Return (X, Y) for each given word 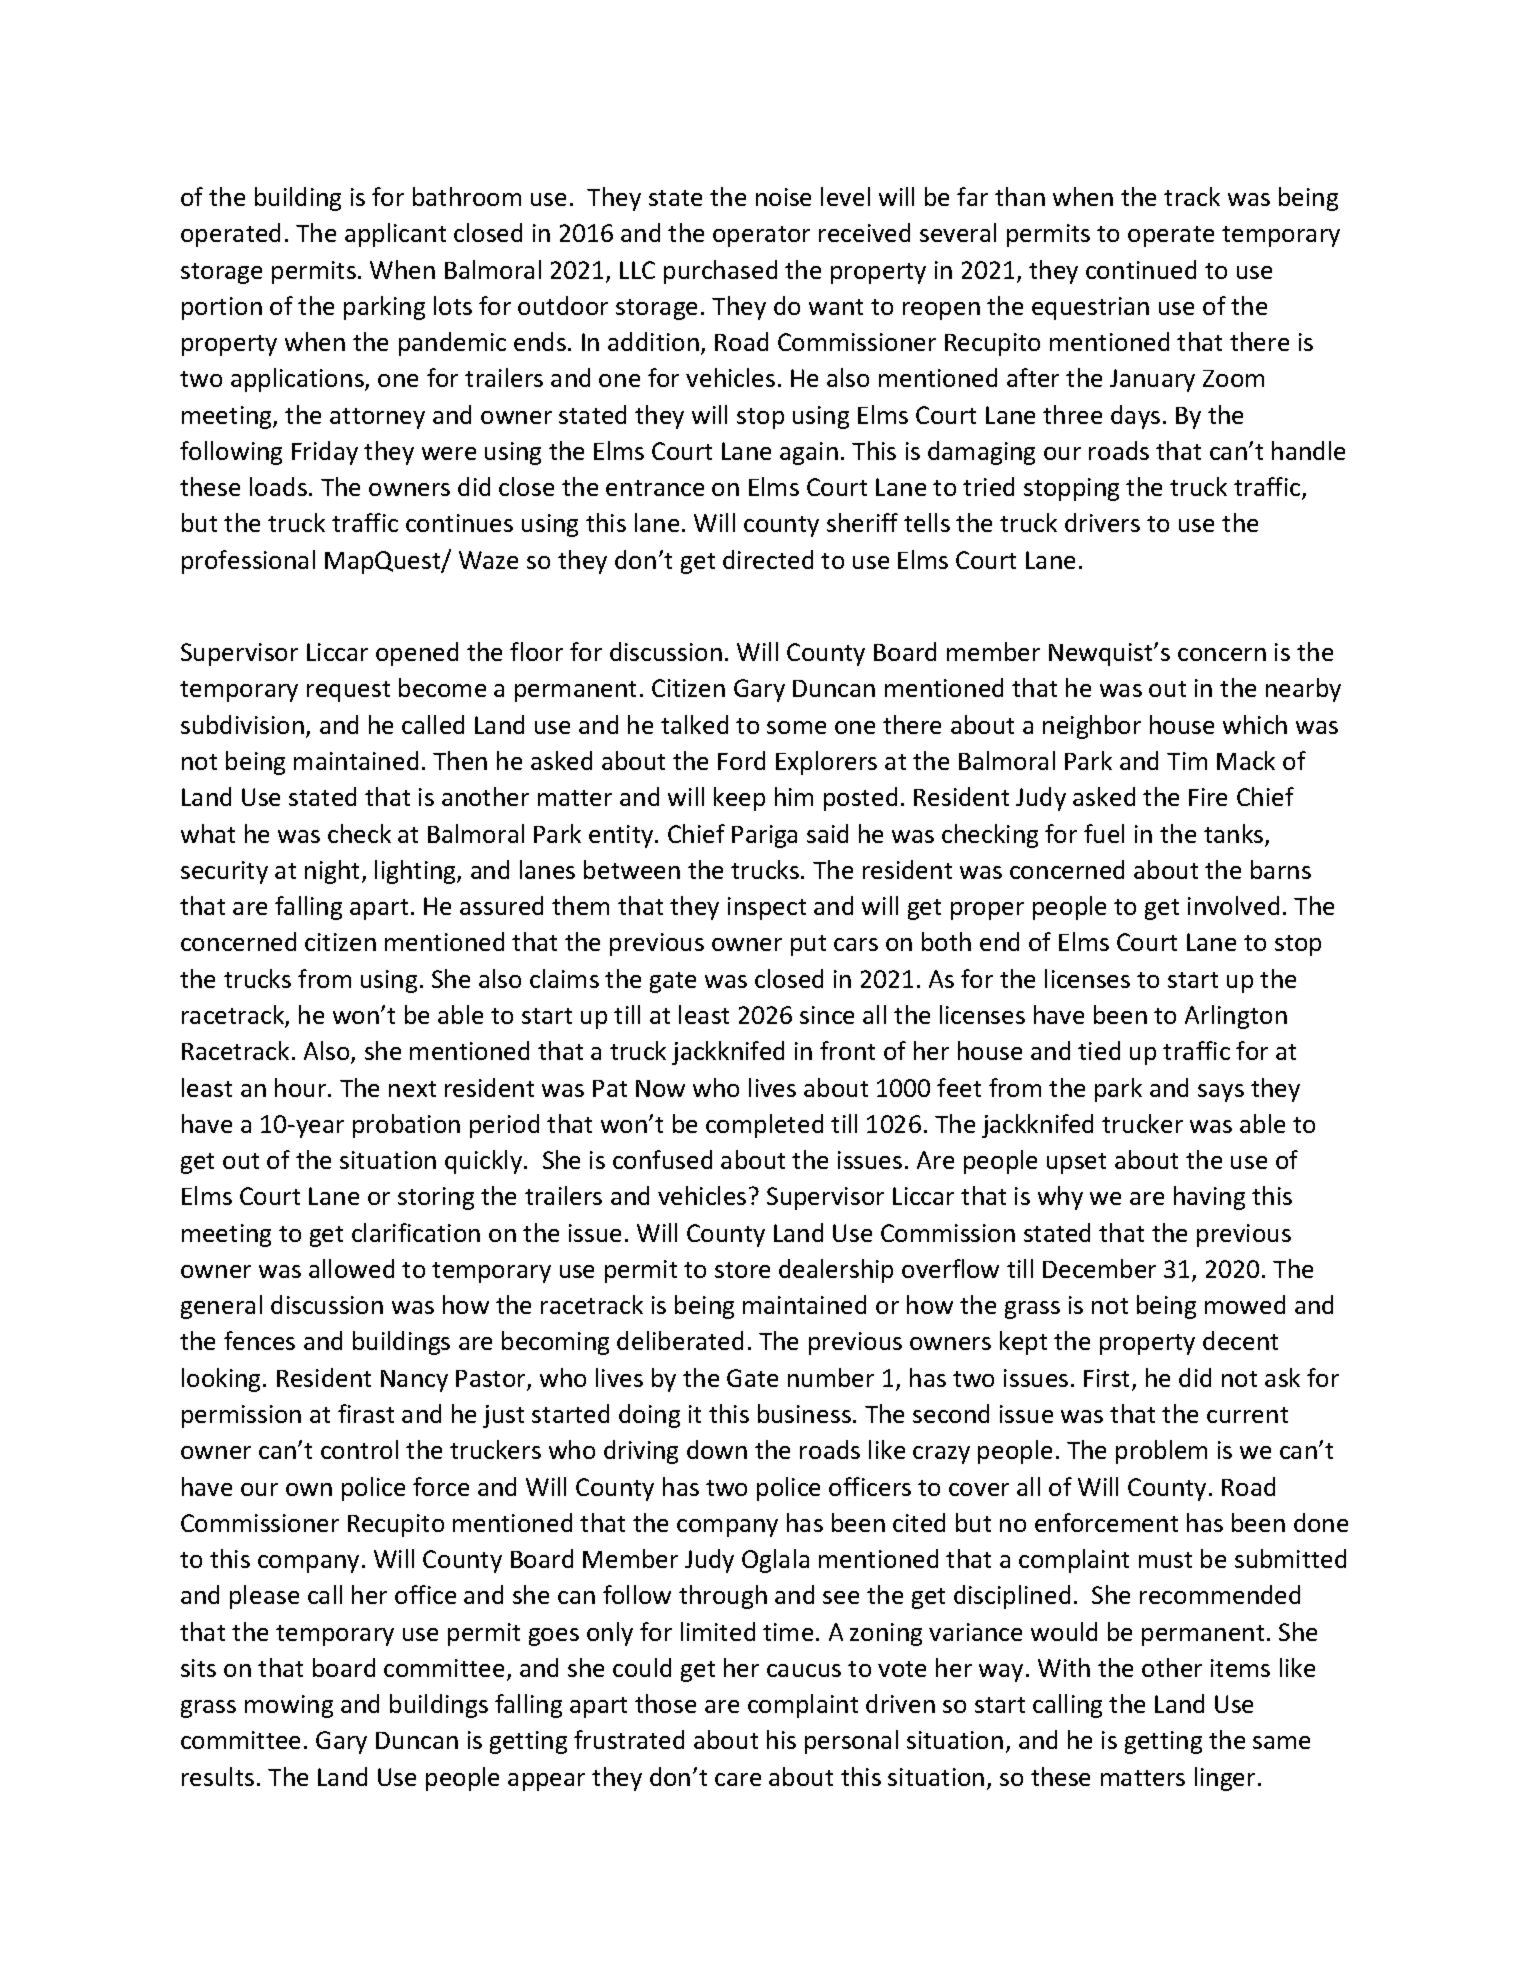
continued (1141, 269)
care (738, 1779)
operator (761, 236)
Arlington (1236, 1017)
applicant (395, 235)
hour (302, 1087)
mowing (289, 1706)
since (827, 1015)
